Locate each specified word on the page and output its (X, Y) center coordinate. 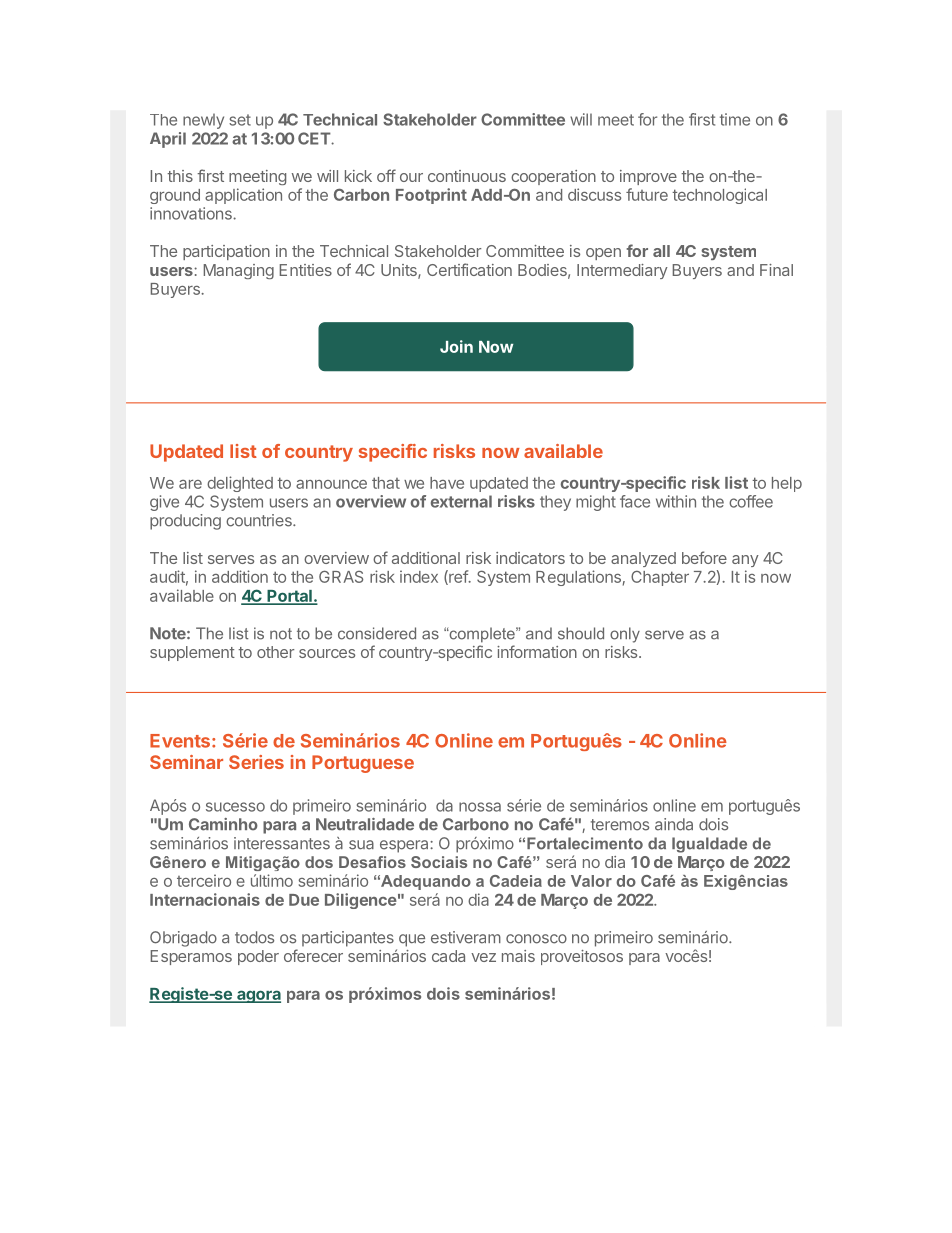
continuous (467, 176)
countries (260, 520)
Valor (591, 881)
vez (483, 957)
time (735, 119)
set (240, 120)
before (704, 557)
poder (258, 957)
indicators (530, 558)
